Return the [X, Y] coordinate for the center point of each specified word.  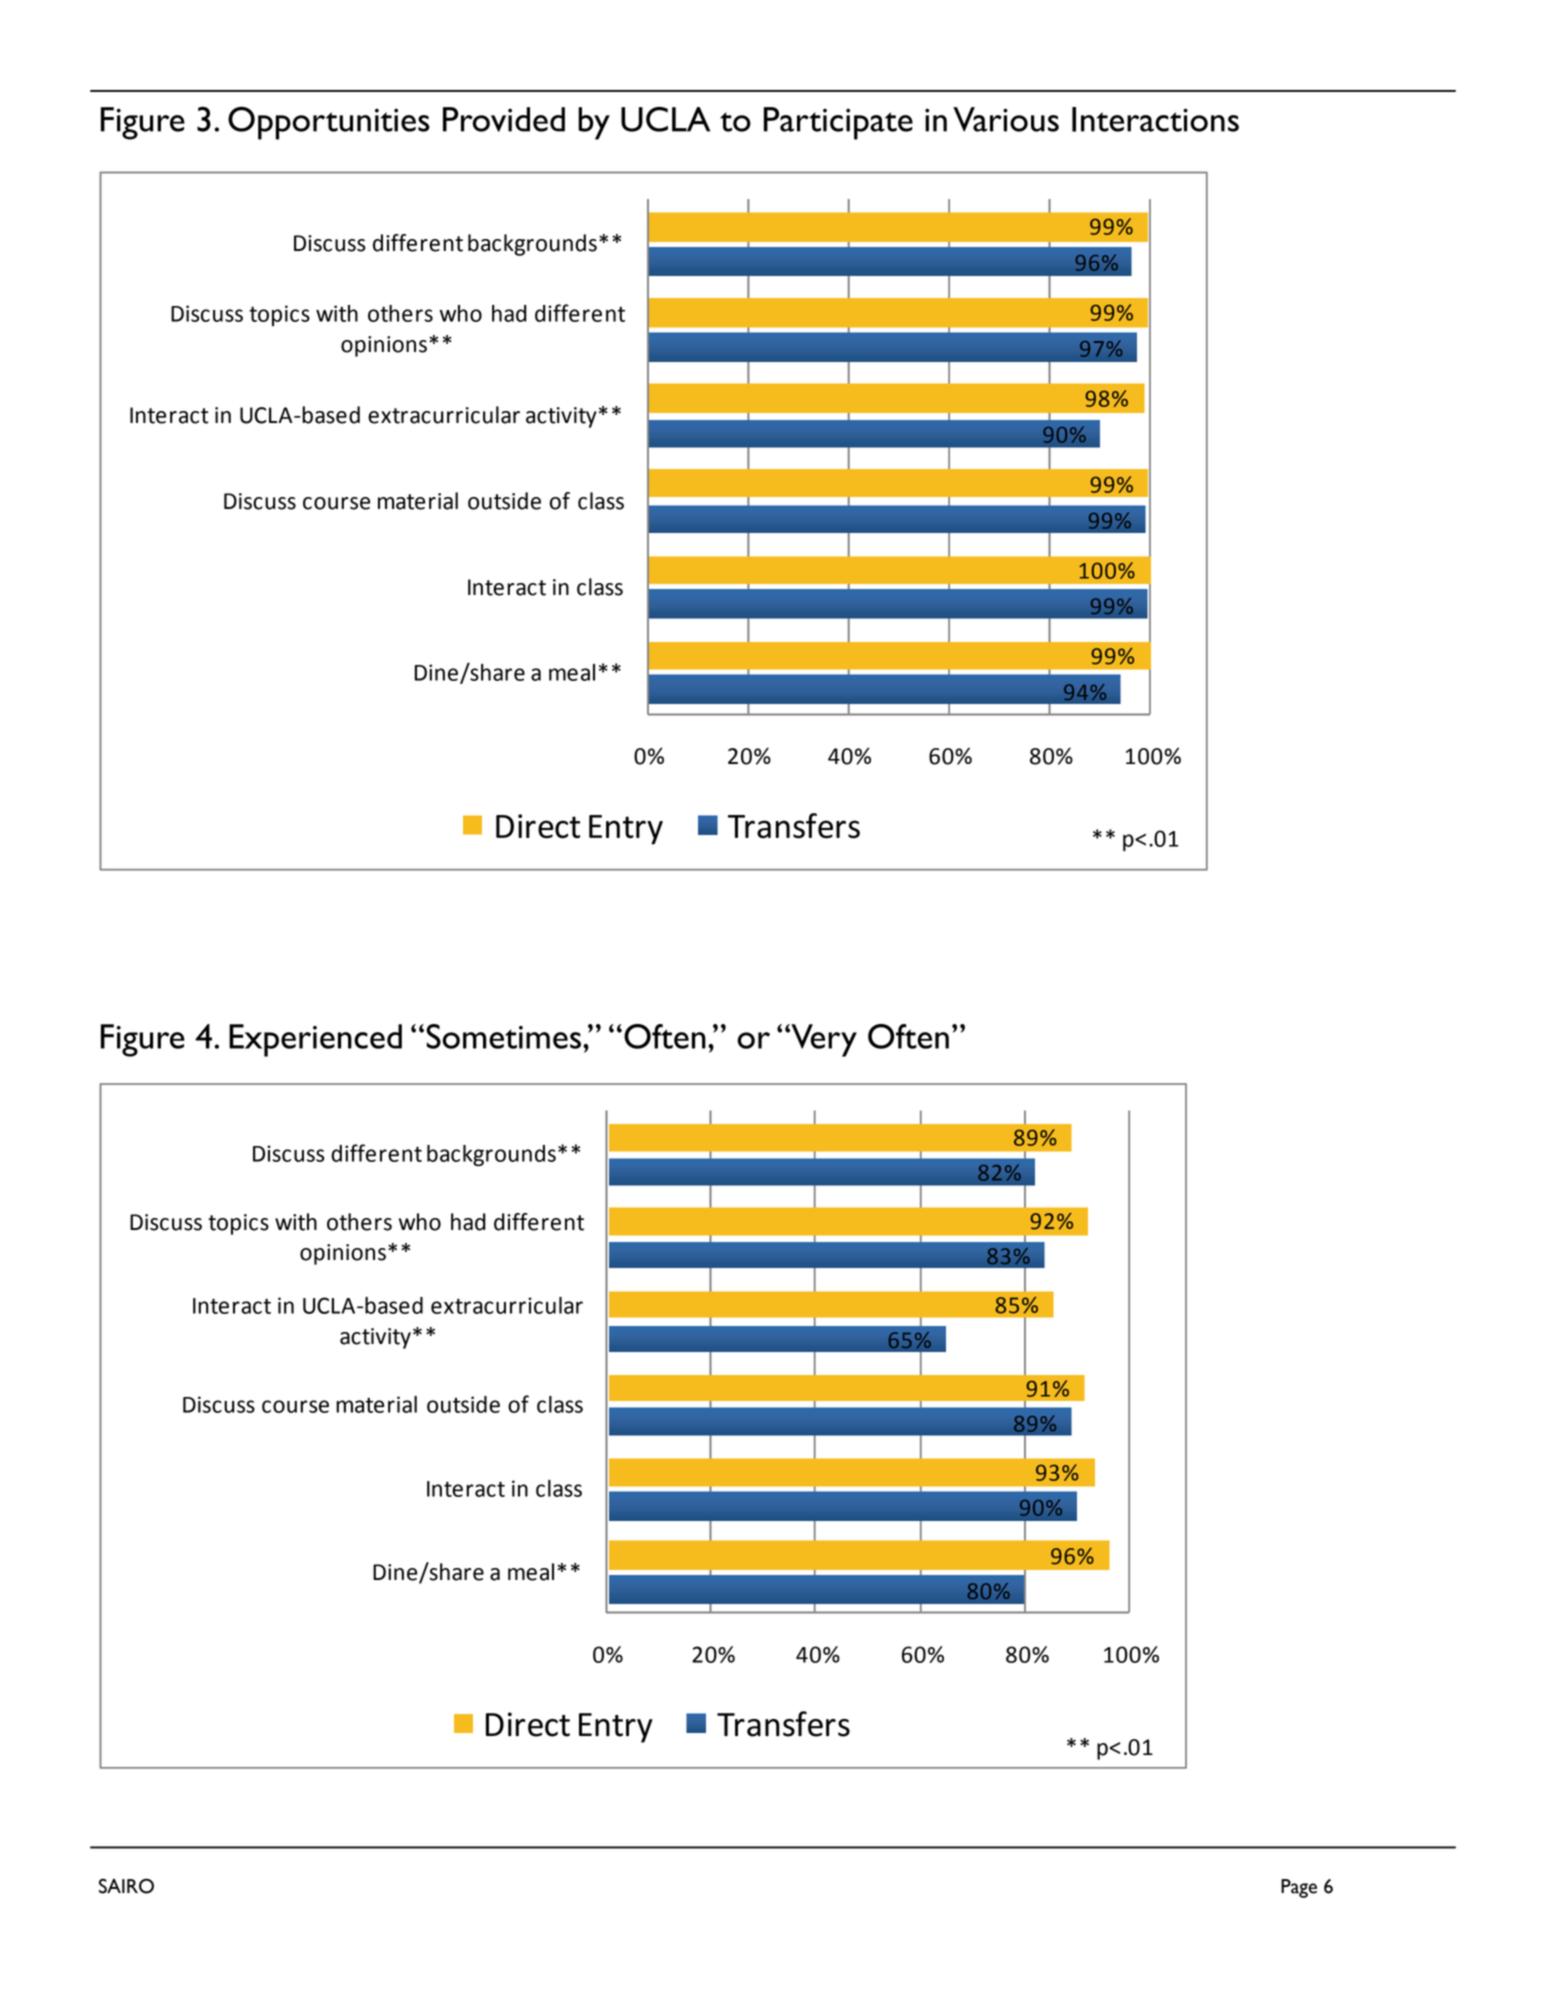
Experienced [315, 1040]
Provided [504, 119]
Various [1006, 119]
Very [823, 1040]
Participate [838, 123]
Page [1299, 1888]
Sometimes [503, 1036]
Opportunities [329, 123]
